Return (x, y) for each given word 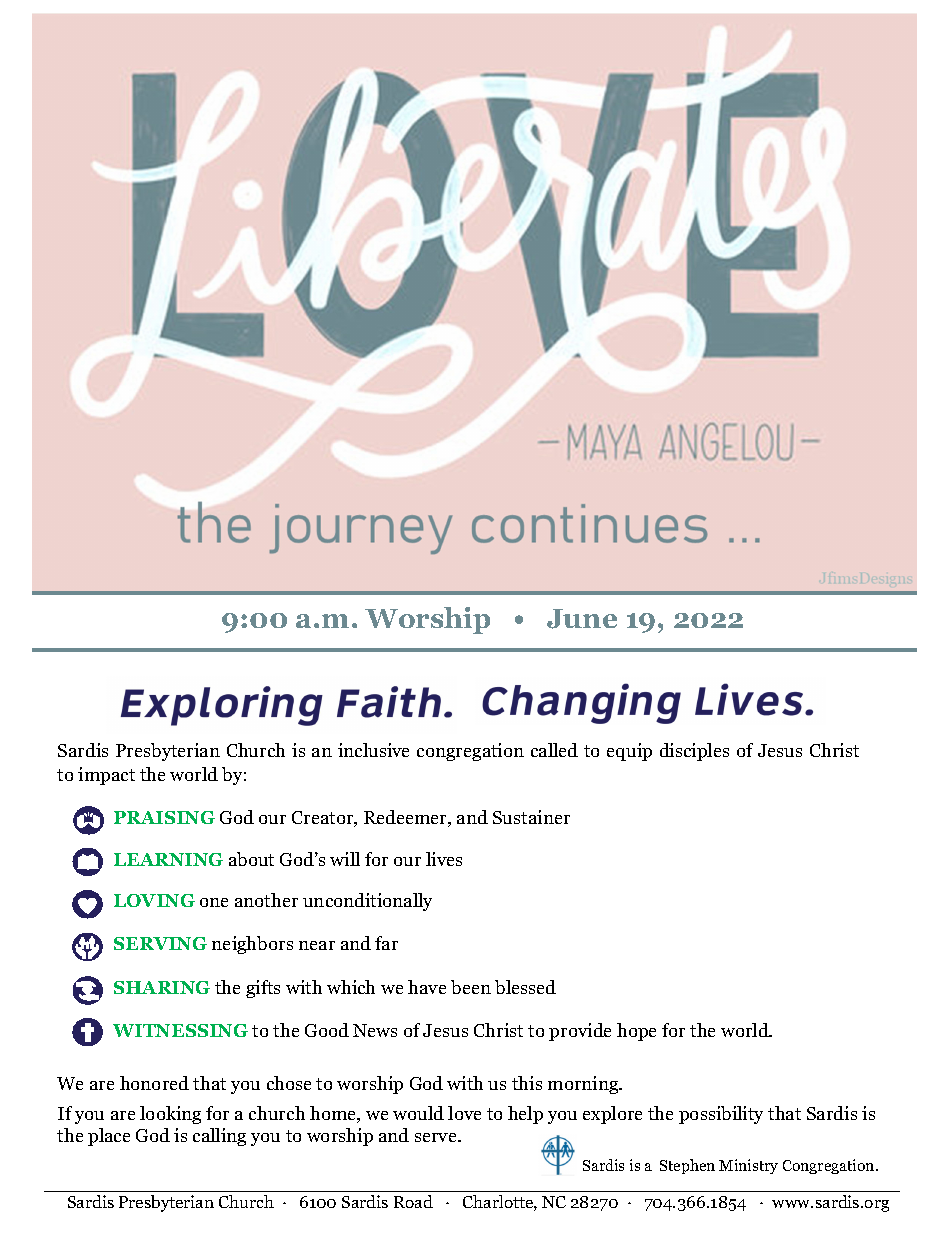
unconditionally (367, 902)
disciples (694, 752)
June (582, 619)
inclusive (373, 750)
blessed (525, 987)
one (214, 902)
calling (219, 1137)
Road (413, 1201)
